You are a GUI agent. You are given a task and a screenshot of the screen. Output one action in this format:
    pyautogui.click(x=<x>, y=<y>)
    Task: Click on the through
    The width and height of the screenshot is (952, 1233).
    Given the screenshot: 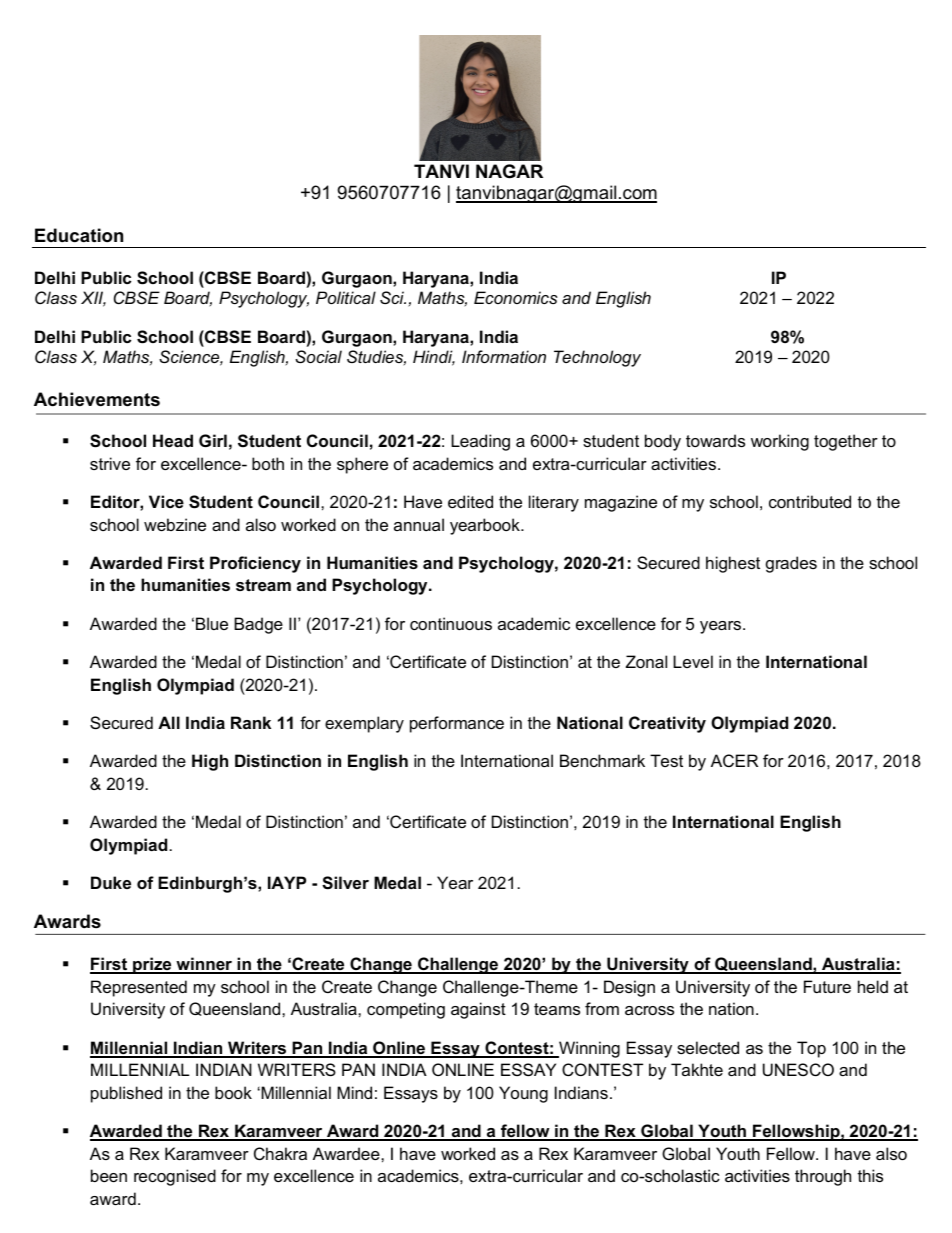 What is the action you would take?
    pyautogui.click(x=823, y=1177)
